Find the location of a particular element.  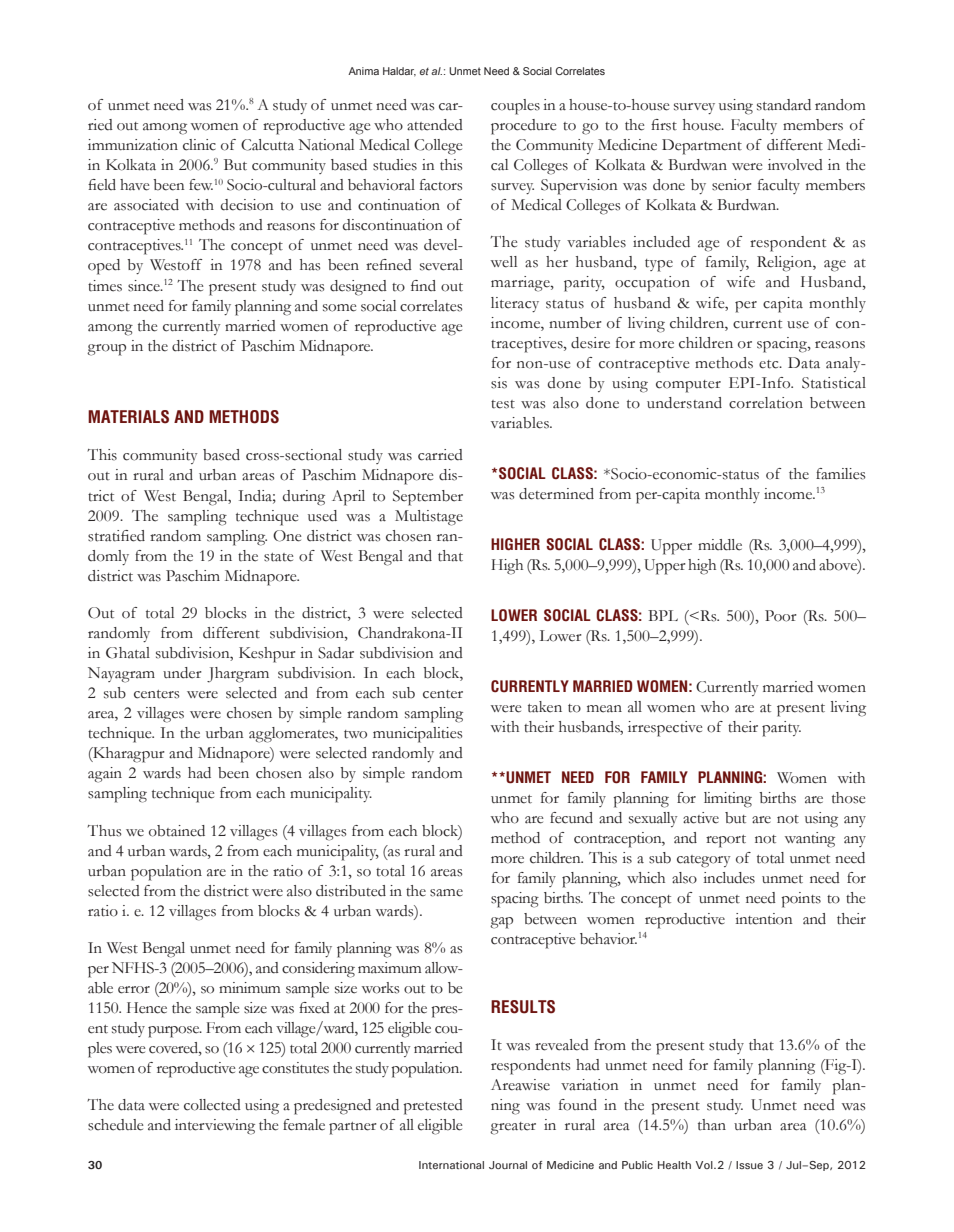

September is located at coordinates (428, 498).
